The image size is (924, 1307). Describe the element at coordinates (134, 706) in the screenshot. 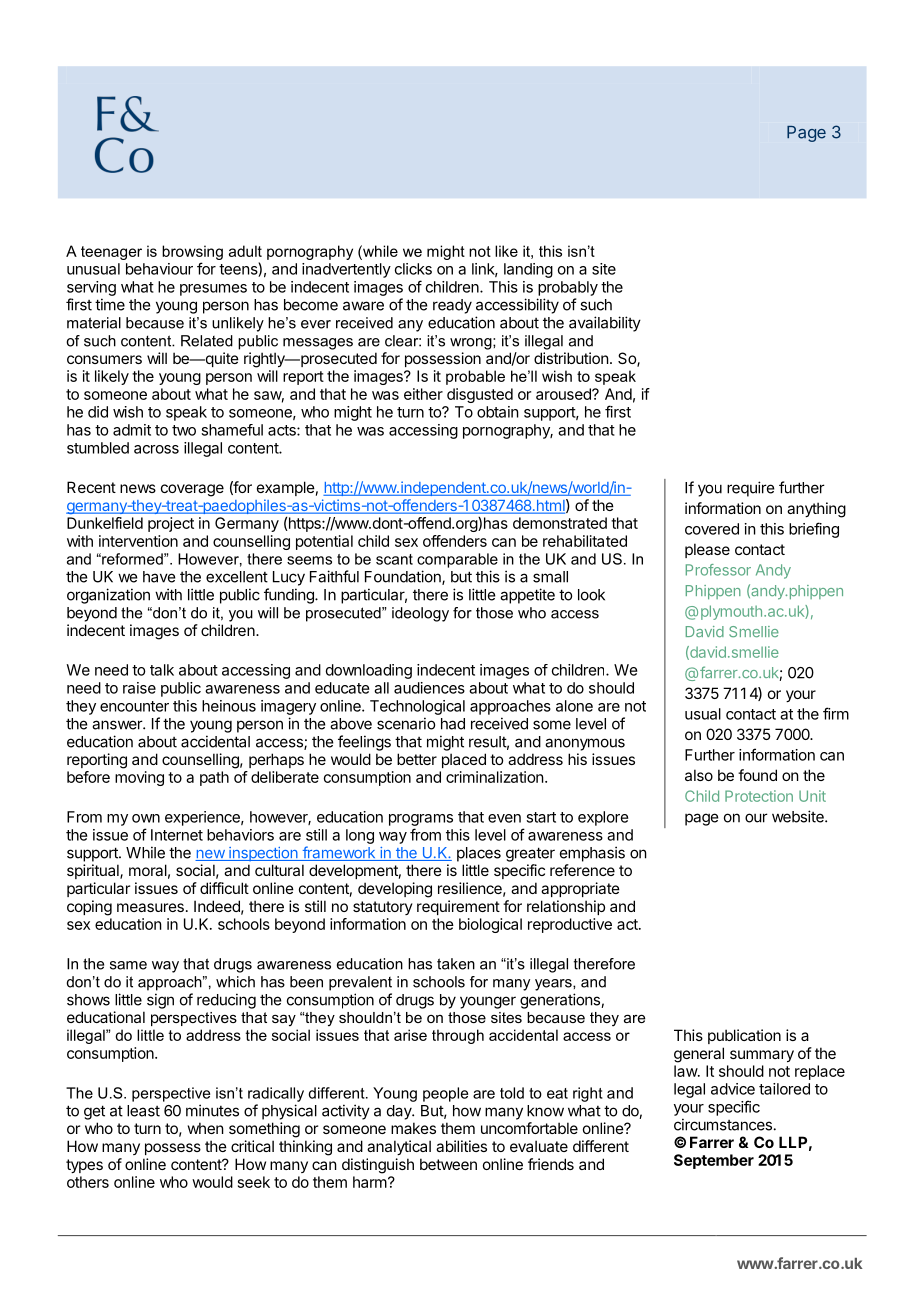

I see `encounter` at that location.
